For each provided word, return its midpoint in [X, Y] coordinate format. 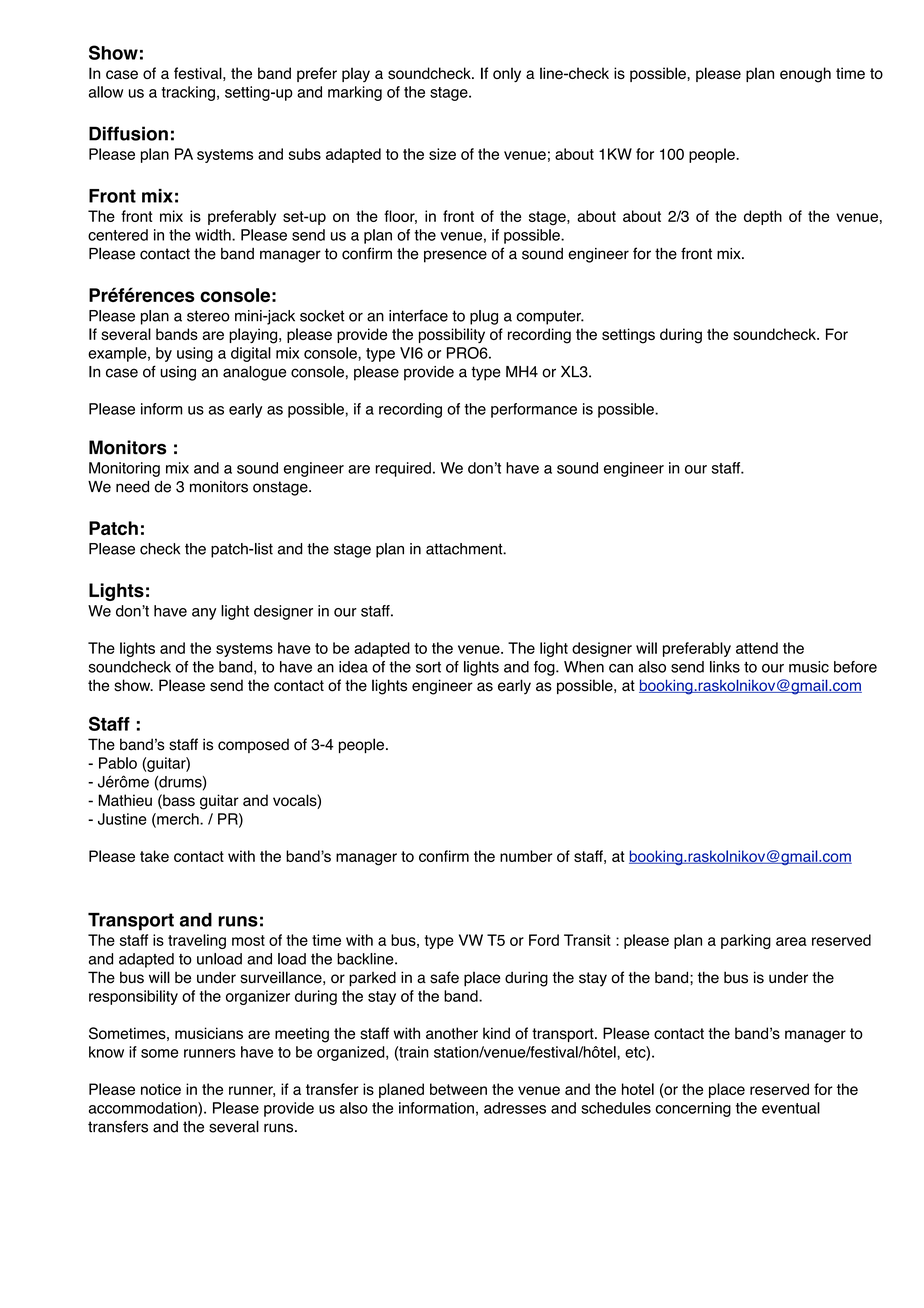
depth [763, 217]
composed [253, 745]
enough [805, 75]
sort [428, 667]
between [458, 1089]
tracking [188, 93]
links [725, 667]
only [507, 74]
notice [161, 1089]
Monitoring [124, 469]
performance [534, 410]
